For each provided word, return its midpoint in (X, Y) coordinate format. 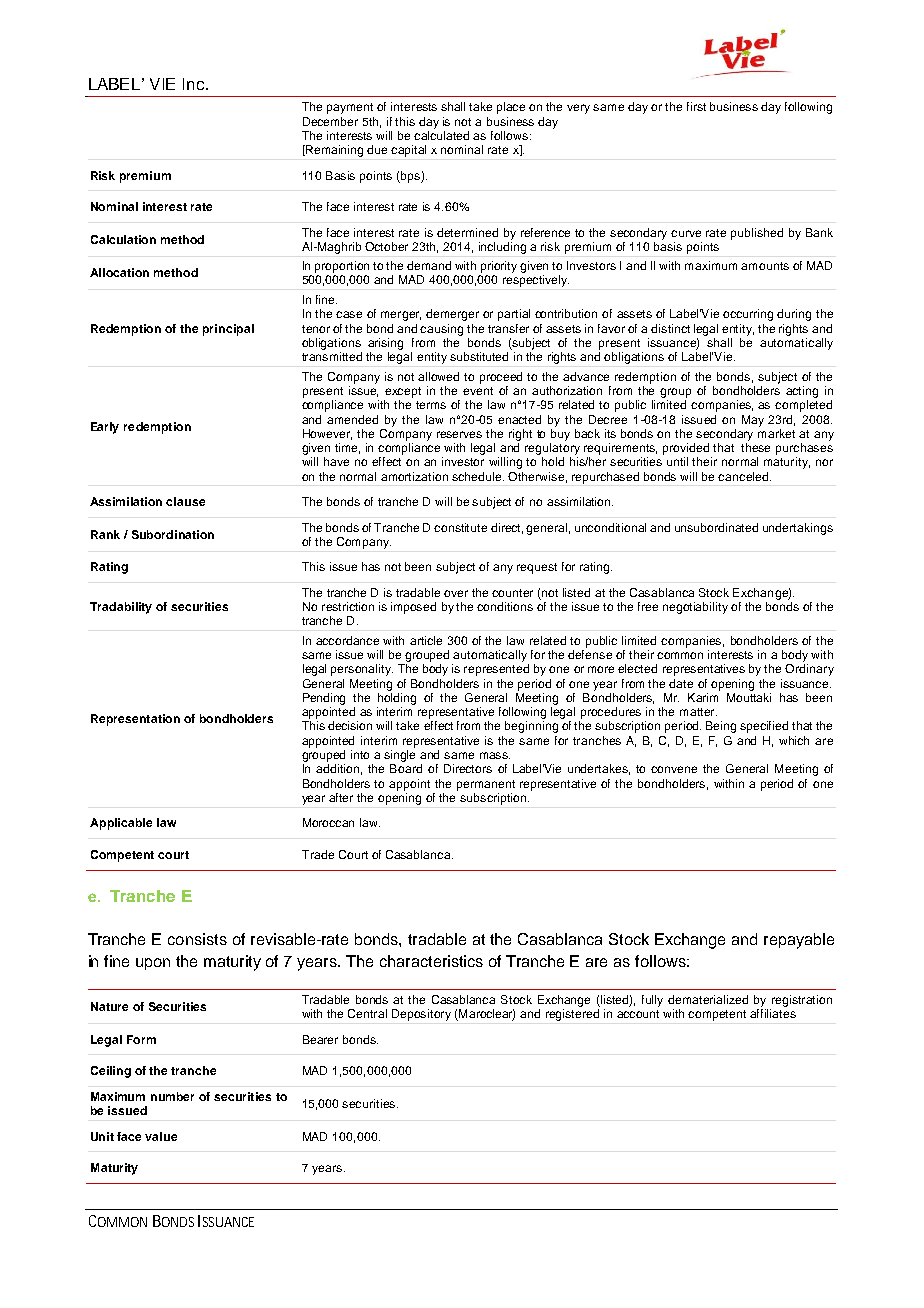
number (172, 1096)
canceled (743, 476)
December (330, 121)
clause (185, 501)
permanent (486, 785)
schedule (478, 476)
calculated (441, 135)
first (696, 106)
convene (674, 769)
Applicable (121, 824)
